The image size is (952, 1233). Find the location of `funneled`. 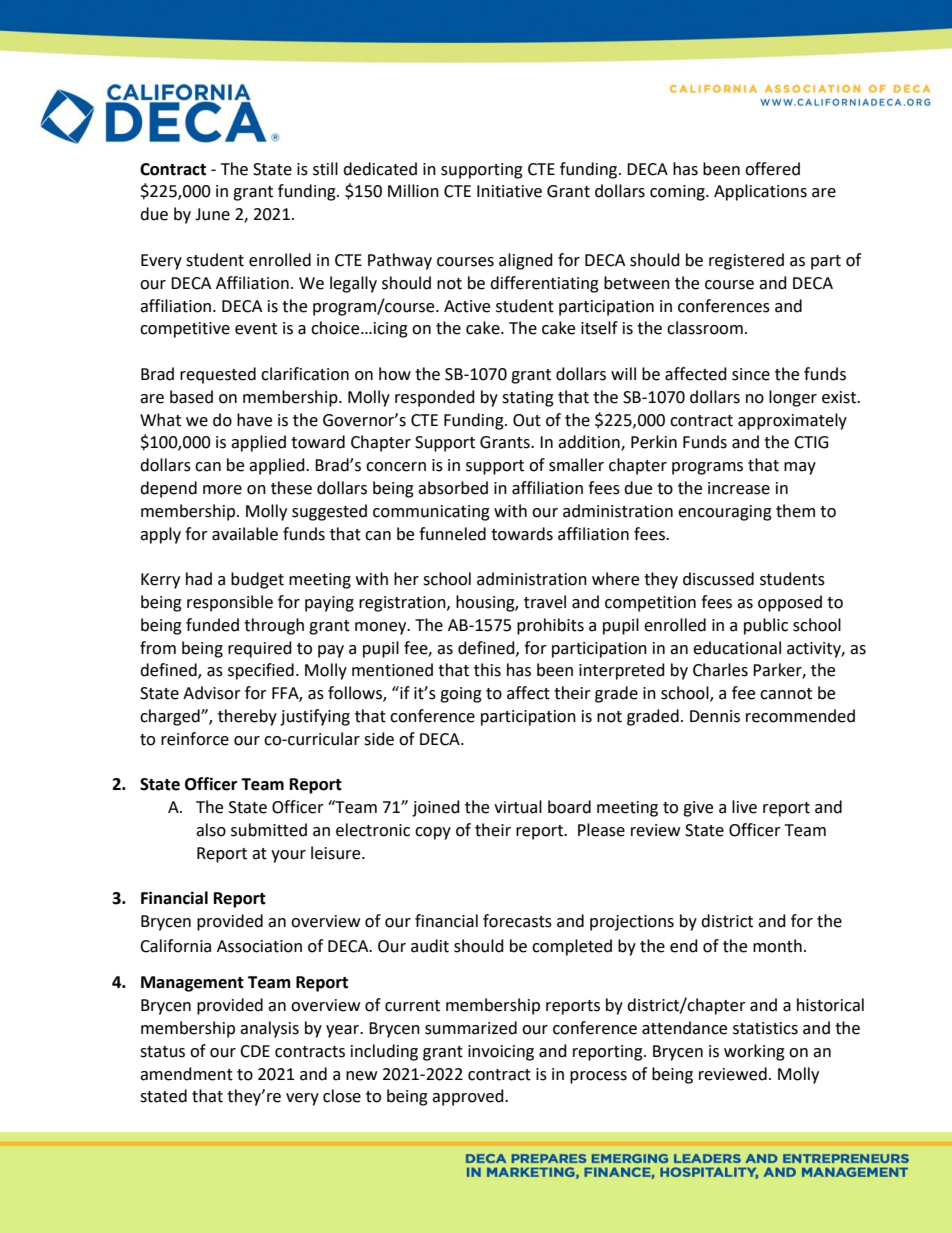

funneled is located at coordinates (452, 534).
